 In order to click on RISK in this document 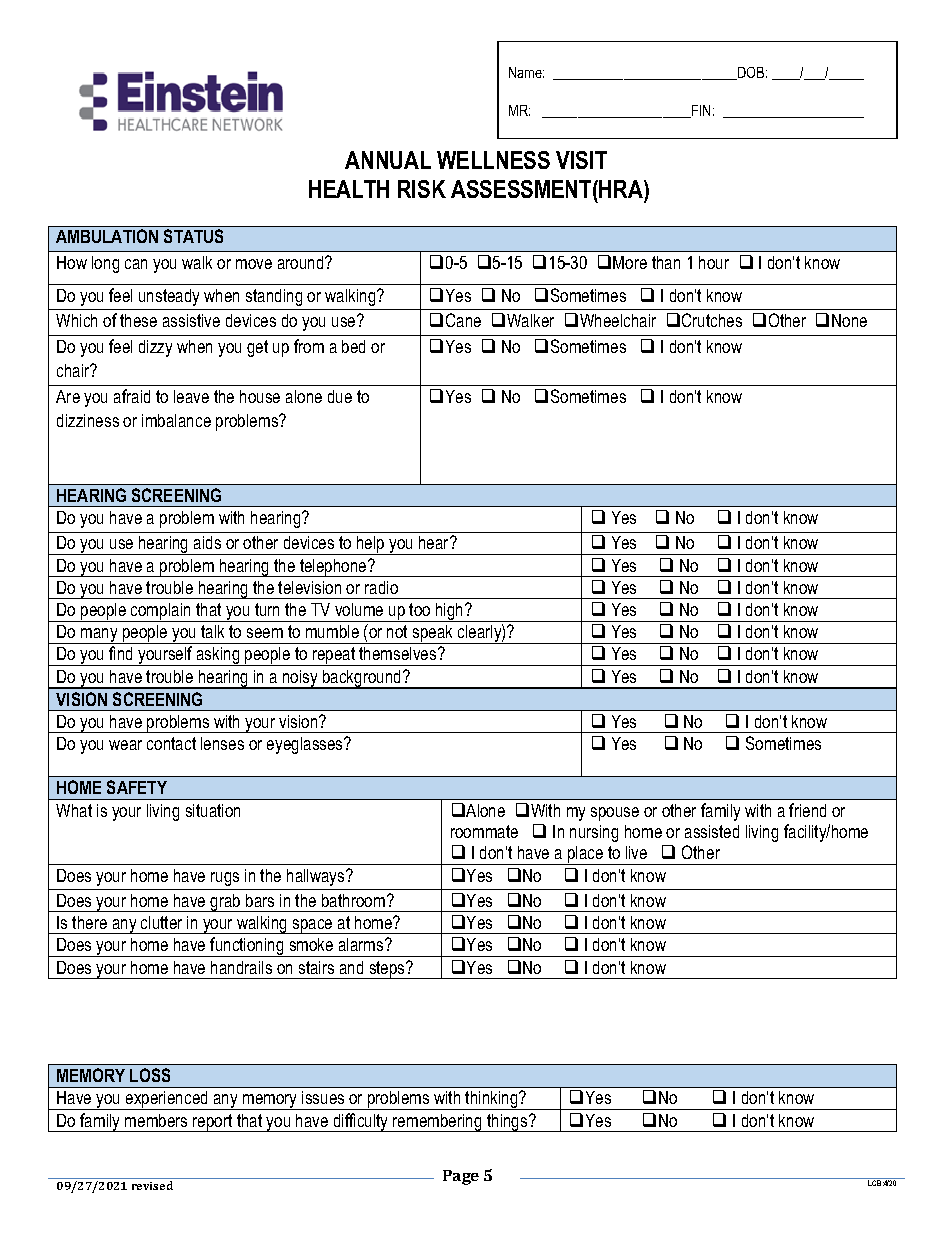, I will do `click(422, 189)`.
